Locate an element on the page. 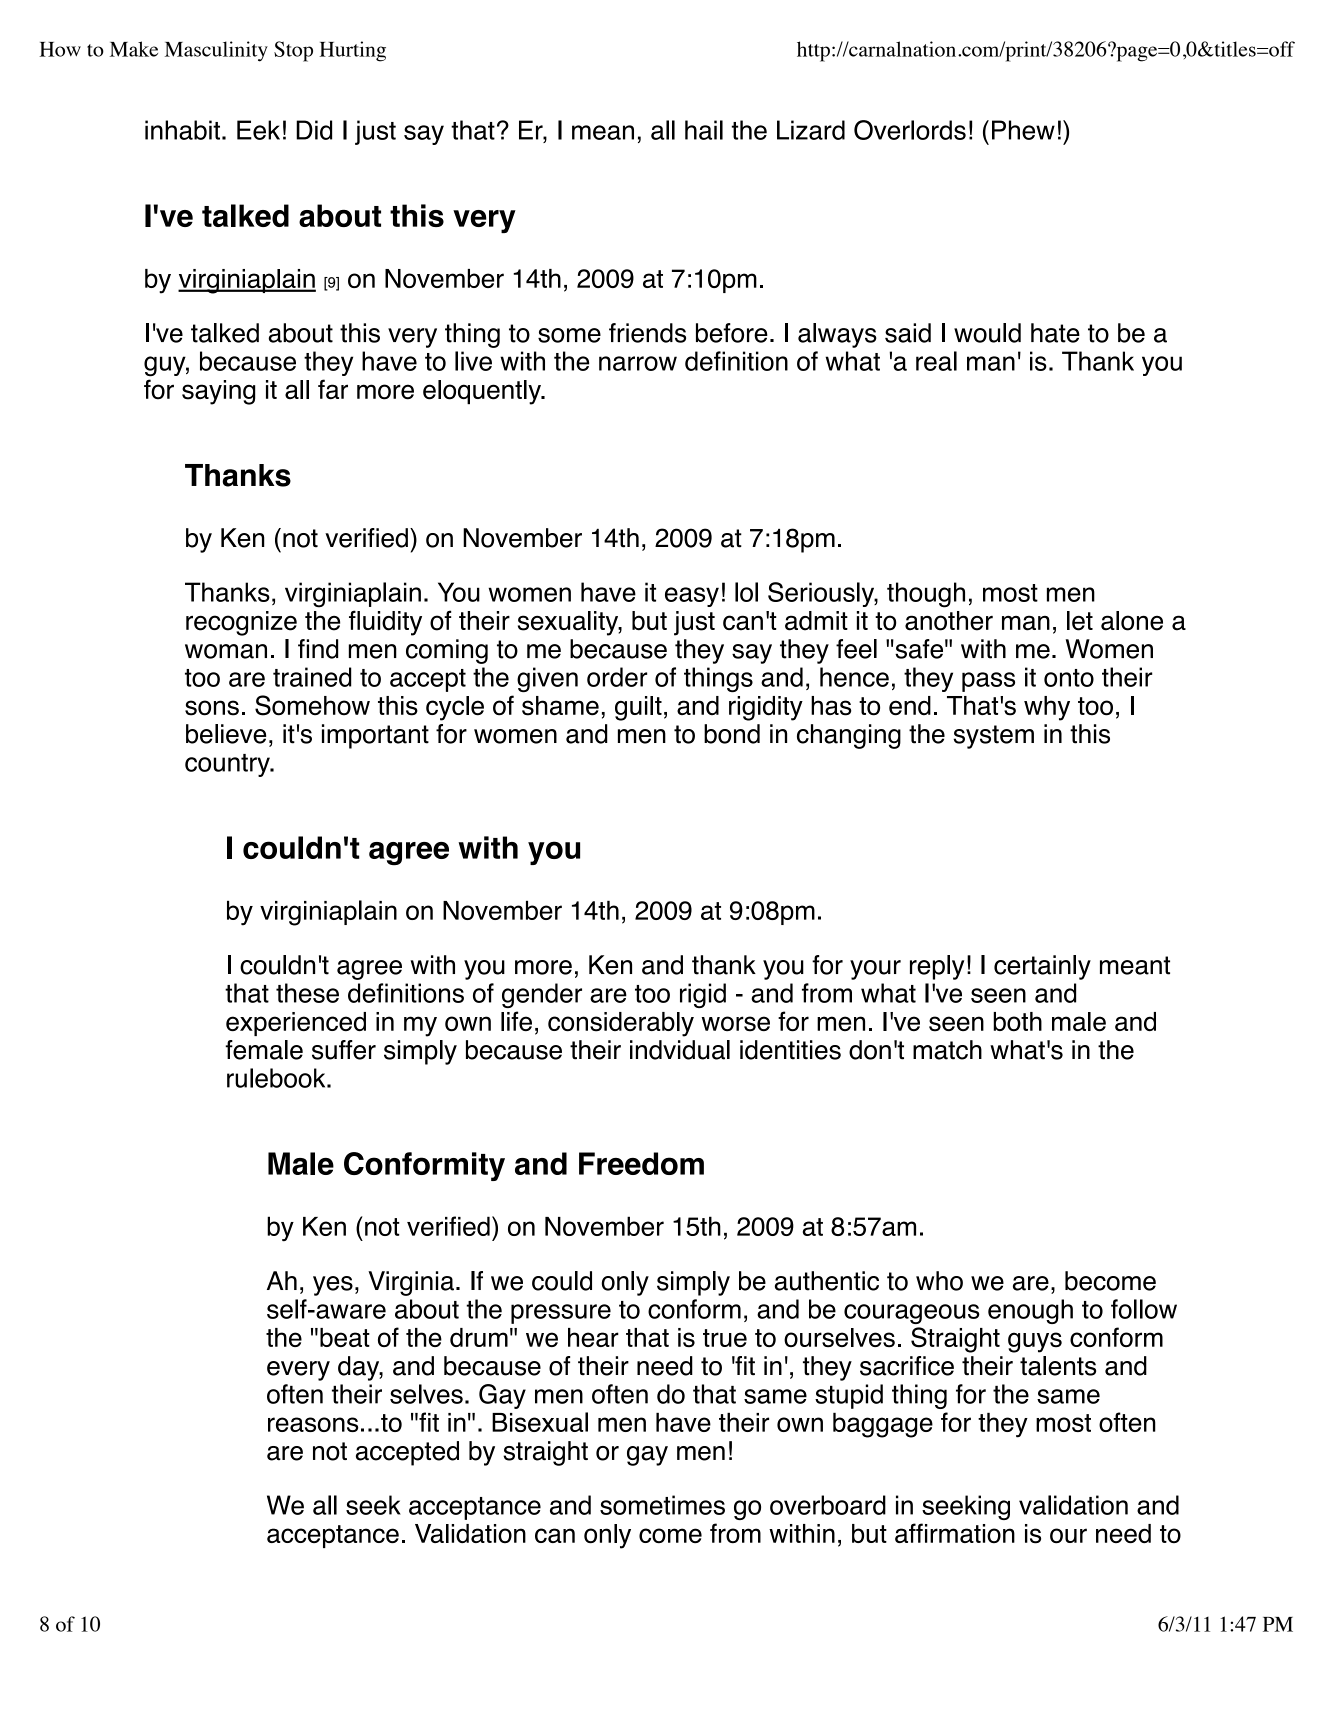  affirmation is located at coordinates (955, 1533).
